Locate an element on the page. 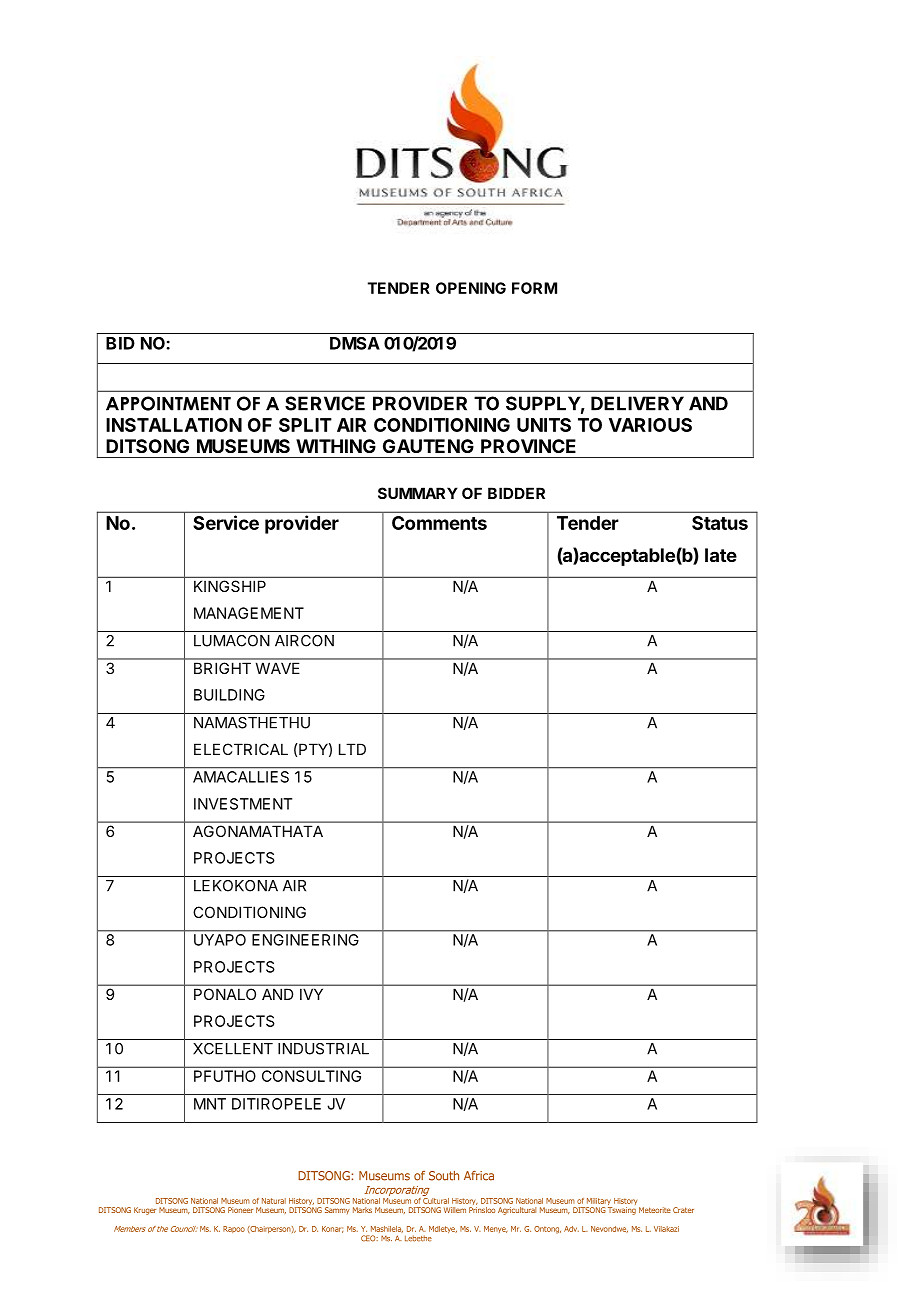 Image resolution: width=924 pixels, height=1307 pixels. OPENING is located at coordinates (471, 288).
